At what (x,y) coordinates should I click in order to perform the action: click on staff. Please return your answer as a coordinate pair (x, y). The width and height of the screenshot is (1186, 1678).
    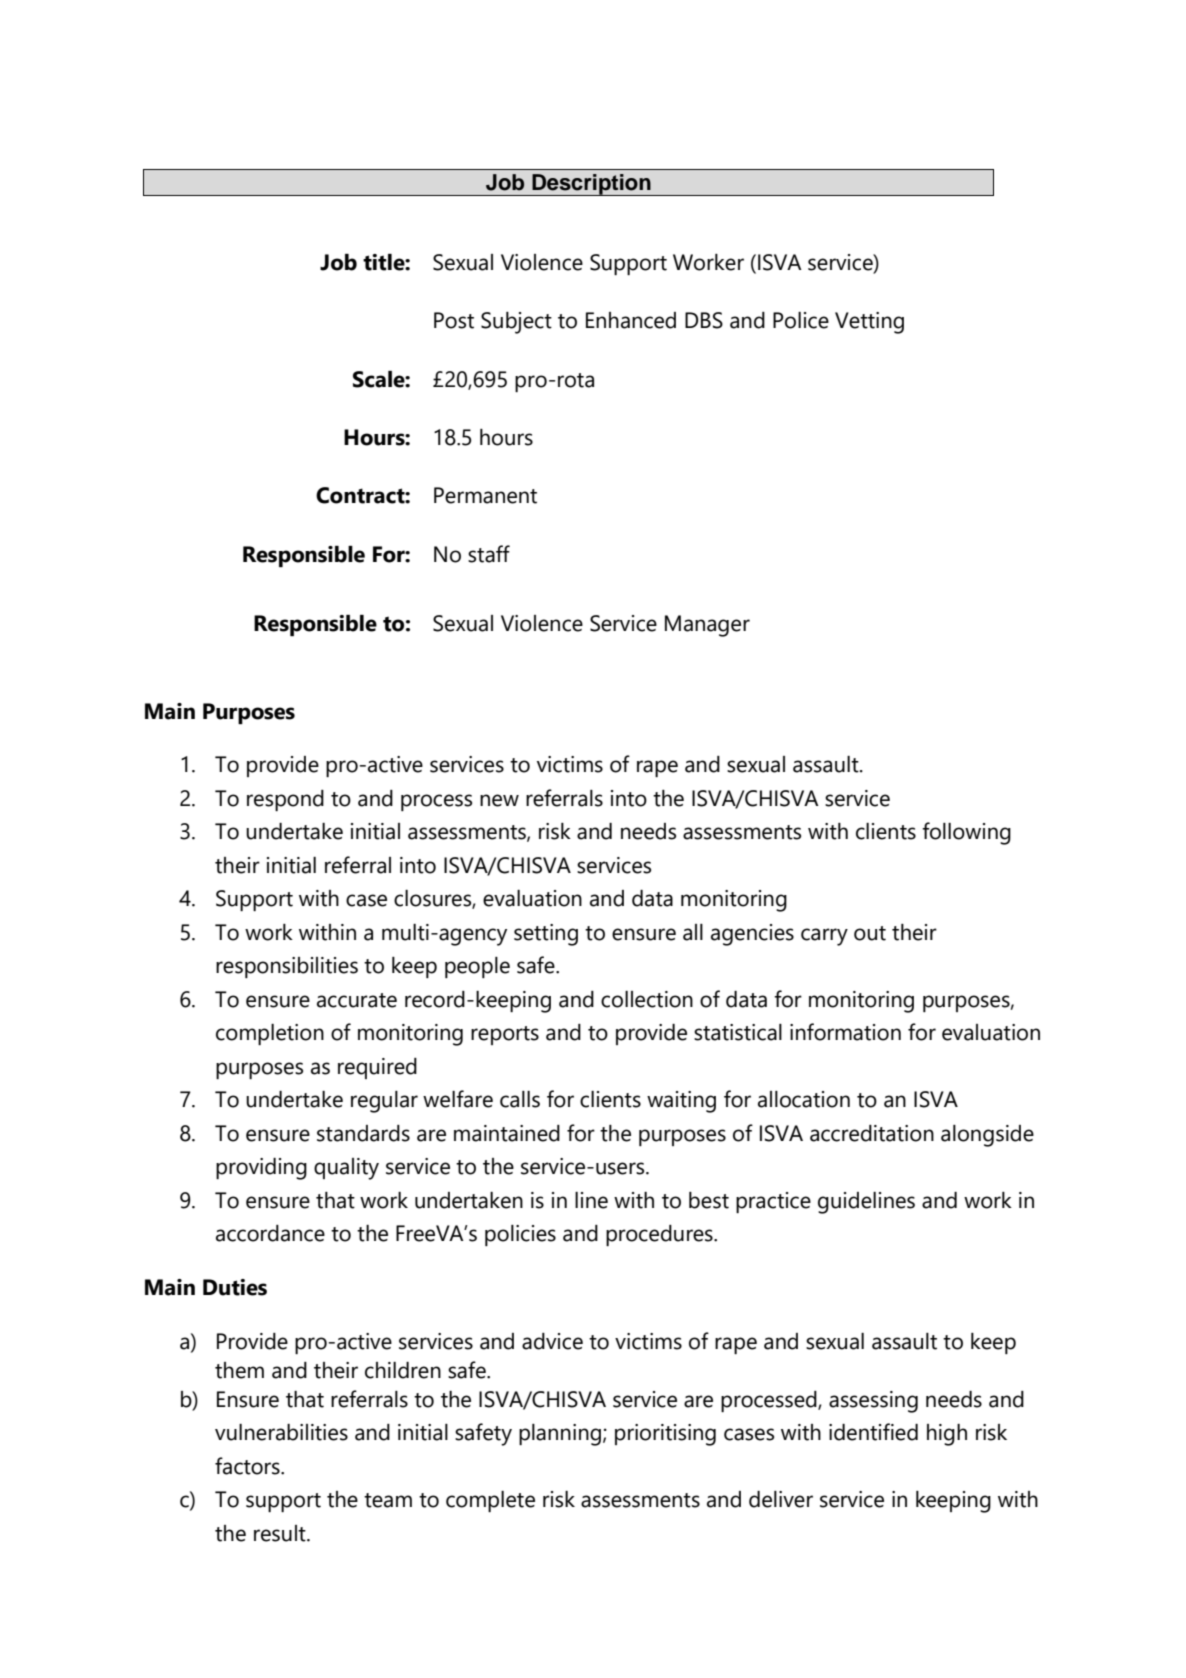
    Looking at the image, I should click on (489, 554).
